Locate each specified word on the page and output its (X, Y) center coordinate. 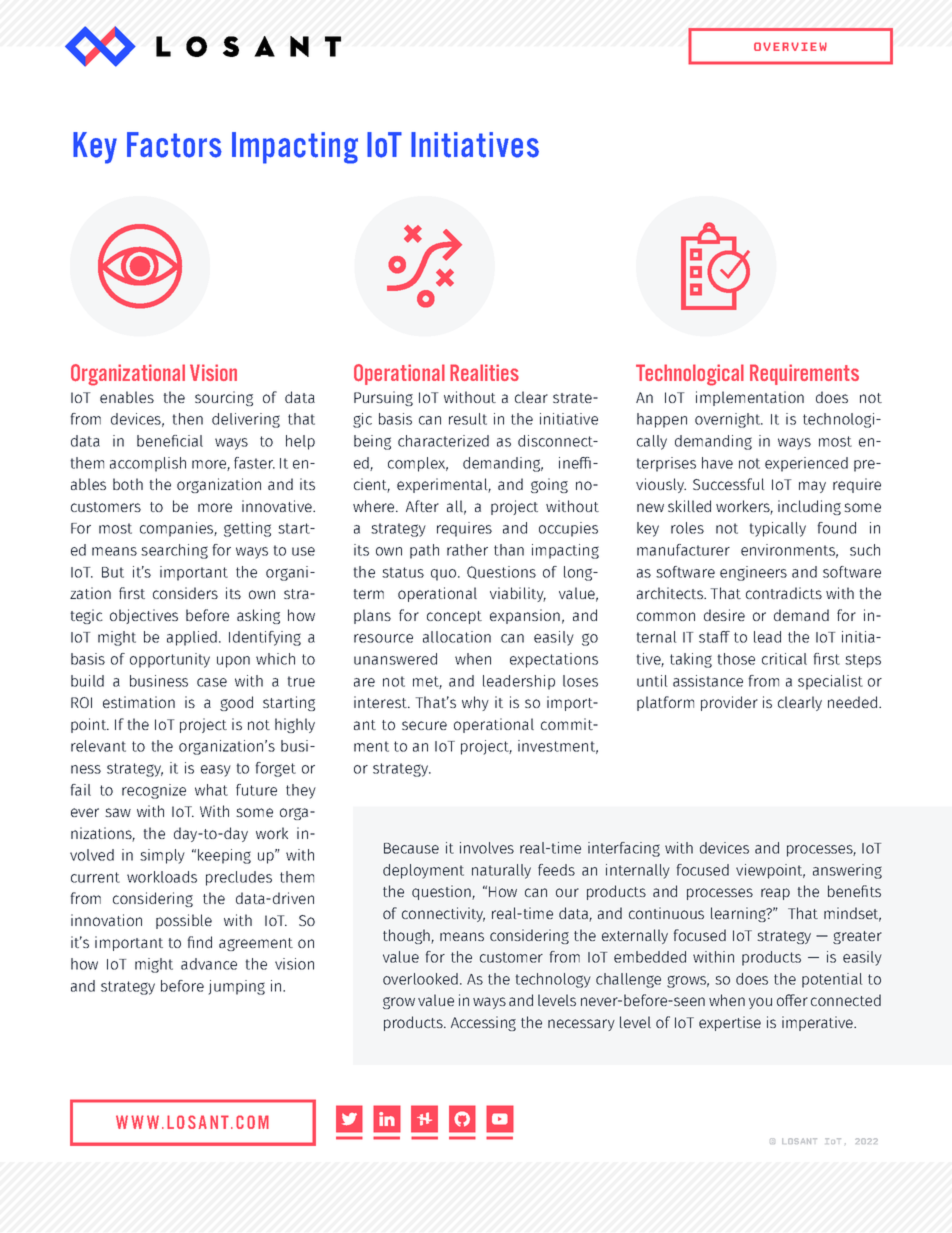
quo (445, 575)
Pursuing (383, 398)
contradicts (784, 593)
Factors (174, 145)
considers (185, 593)
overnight (729, 420)
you (760, 1003)
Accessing (483, 1023)
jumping (236, 987)
